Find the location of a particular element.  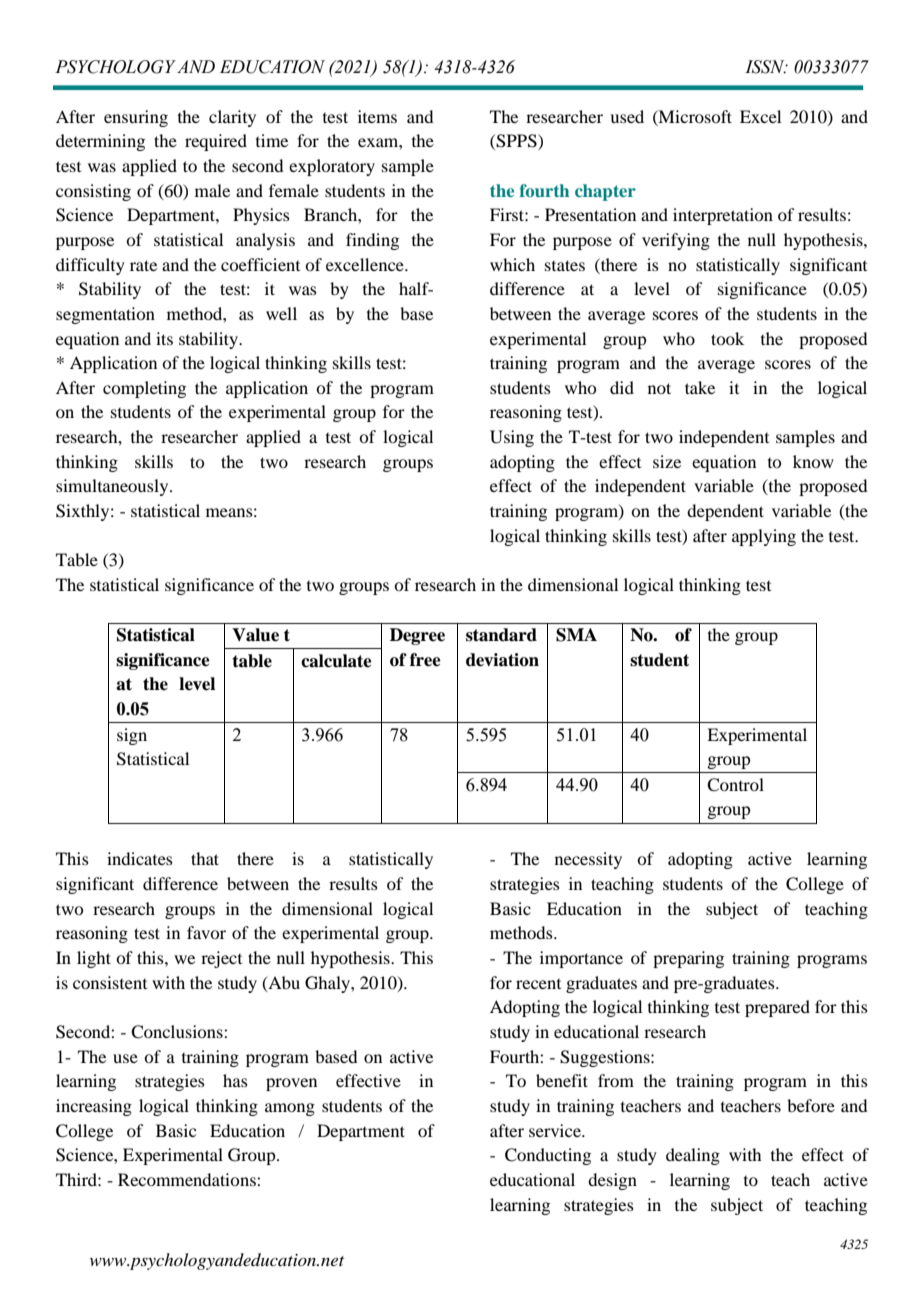

required is located at coordinates (216, 142).
